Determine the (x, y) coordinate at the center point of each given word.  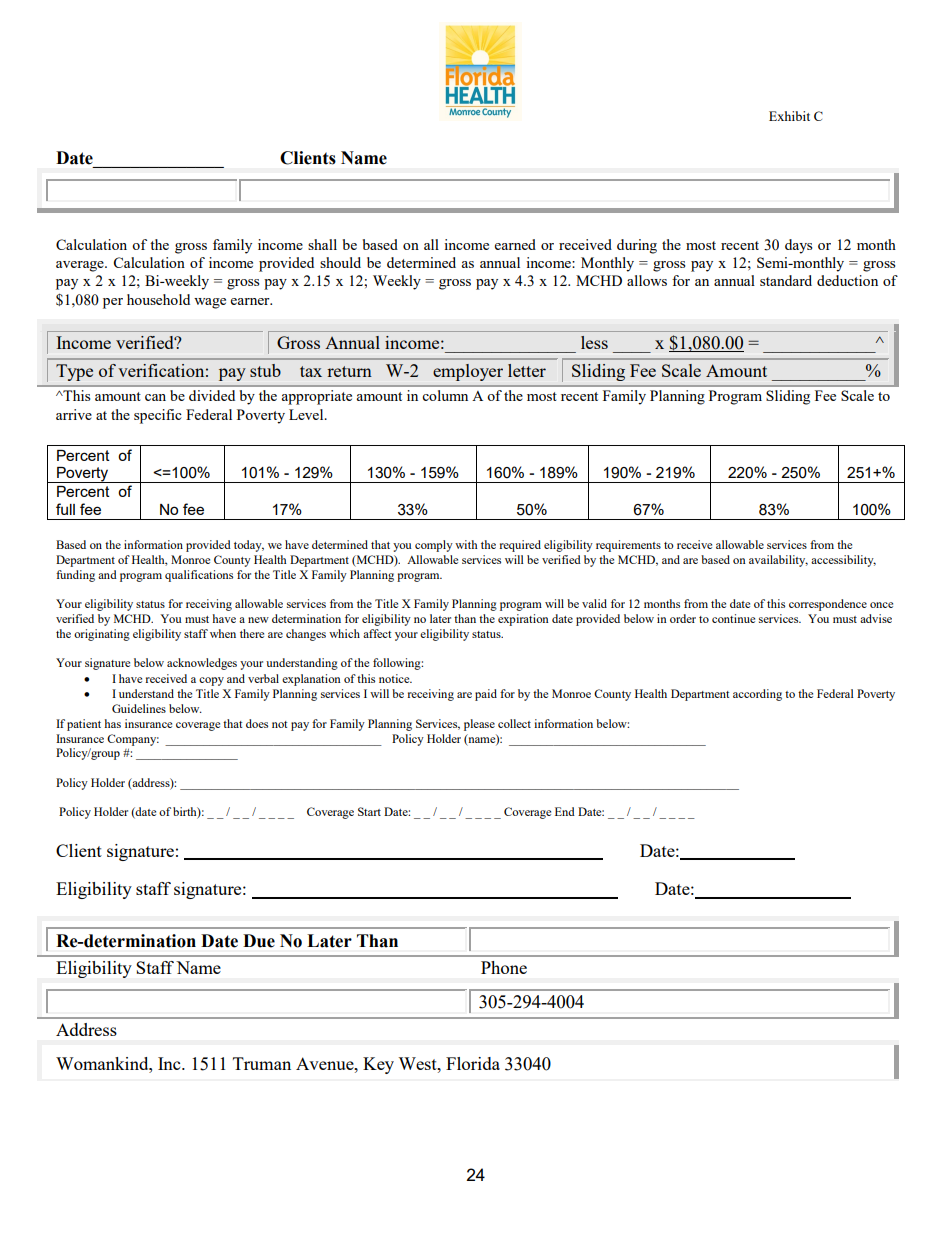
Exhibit (789, 116)
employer (468, 372)
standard (786, 280)
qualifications (199, 576)
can (155, 397)
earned (515, 244)
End (565, 811)
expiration (523, 620)
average (81, 266)
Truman (262, 1063)
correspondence (828, 605)
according (757, 695)
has (112, 723)
